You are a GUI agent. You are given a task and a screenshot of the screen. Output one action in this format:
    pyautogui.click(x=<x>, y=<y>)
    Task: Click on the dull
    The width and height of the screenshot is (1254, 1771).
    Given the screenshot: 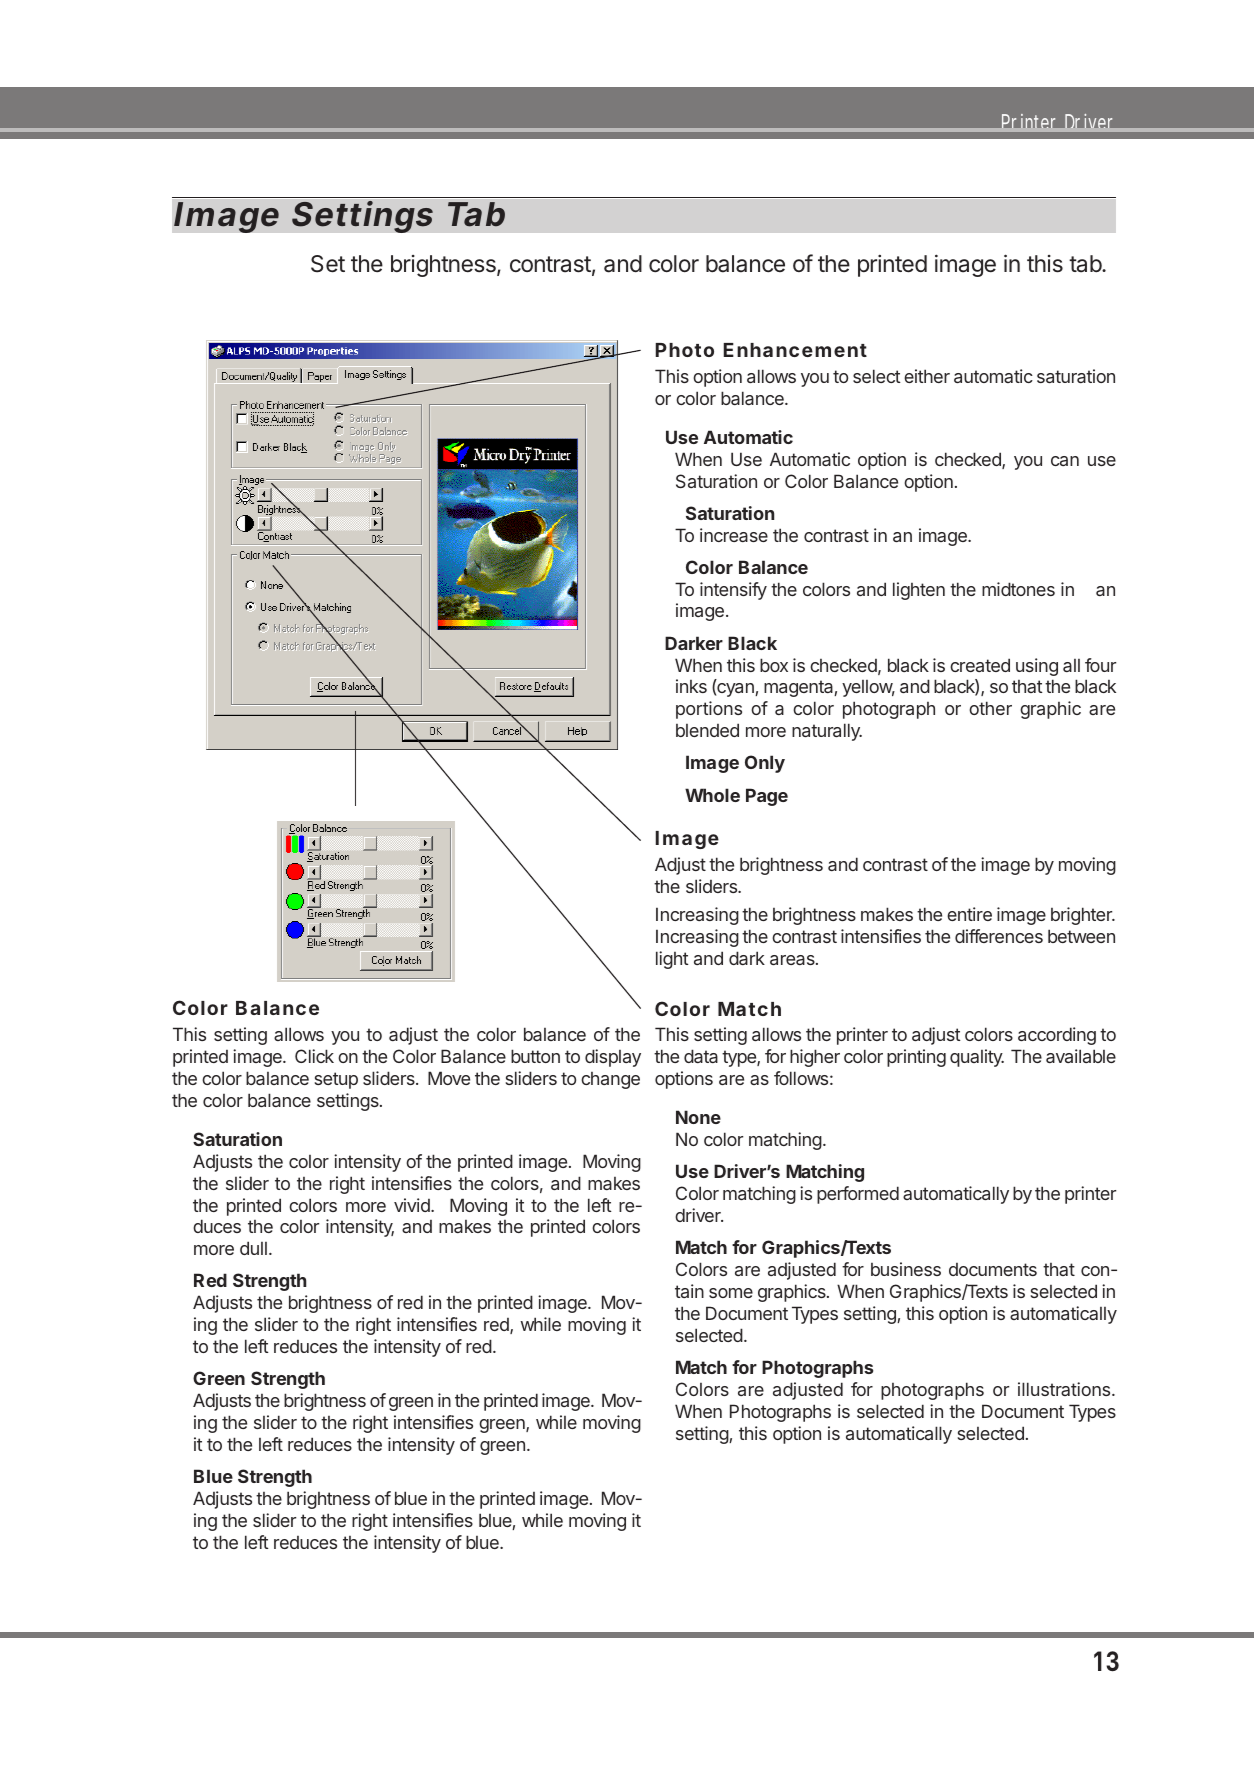 What is the action you would take?
    pyautogui.click(x=253, y=1248)
